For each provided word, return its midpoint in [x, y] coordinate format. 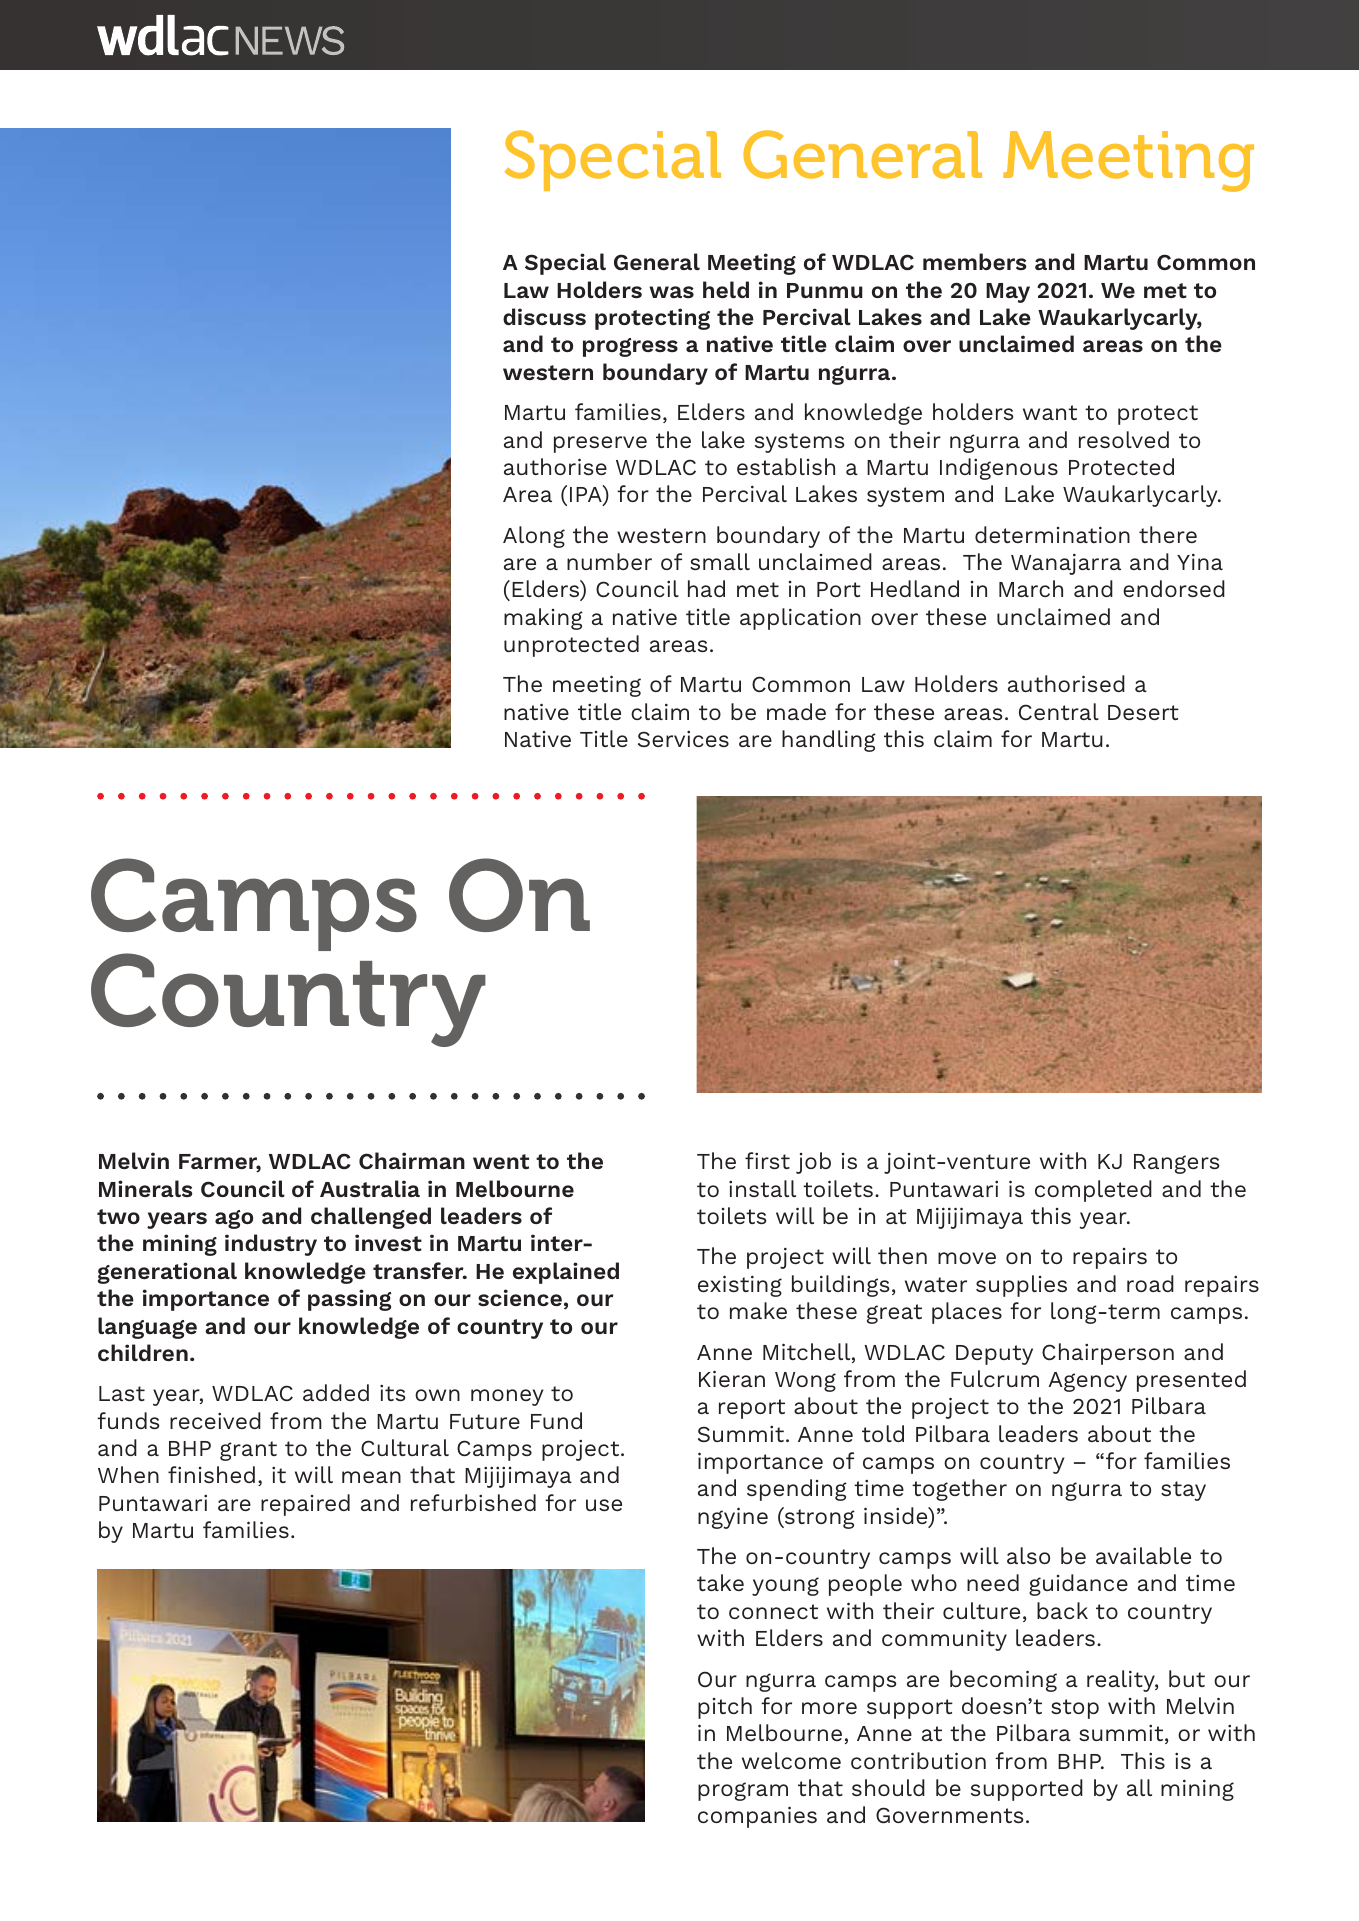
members [975, 261]
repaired [305, 1505]
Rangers [1176, 1164]
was [671, 292]
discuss [544, 316]
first [767, 1160]
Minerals [146, 1188]
